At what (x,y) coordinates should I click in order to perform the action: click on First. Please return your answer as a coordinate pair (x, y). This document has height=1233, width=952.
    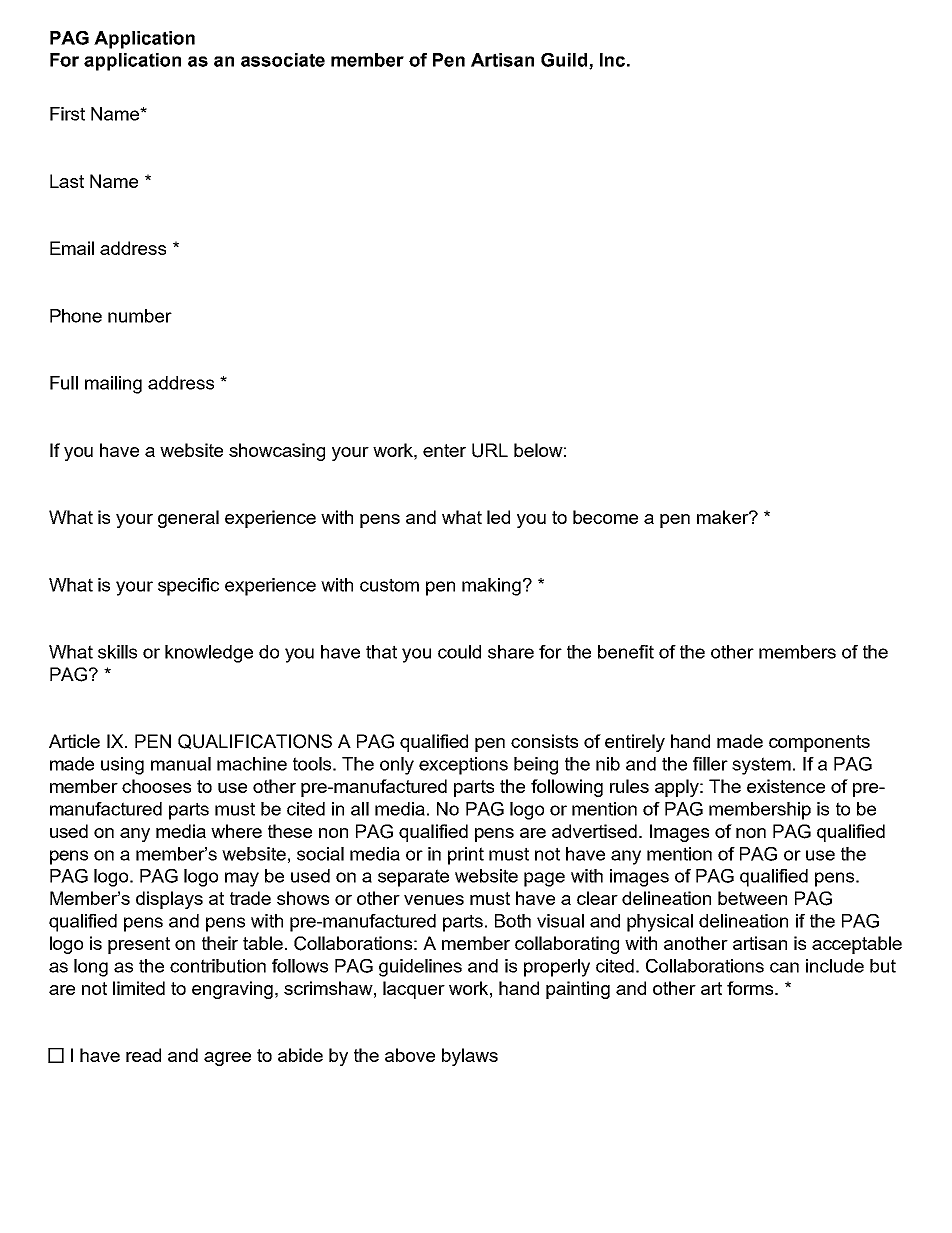
    Looking at the image, I should click on (67, 114).
